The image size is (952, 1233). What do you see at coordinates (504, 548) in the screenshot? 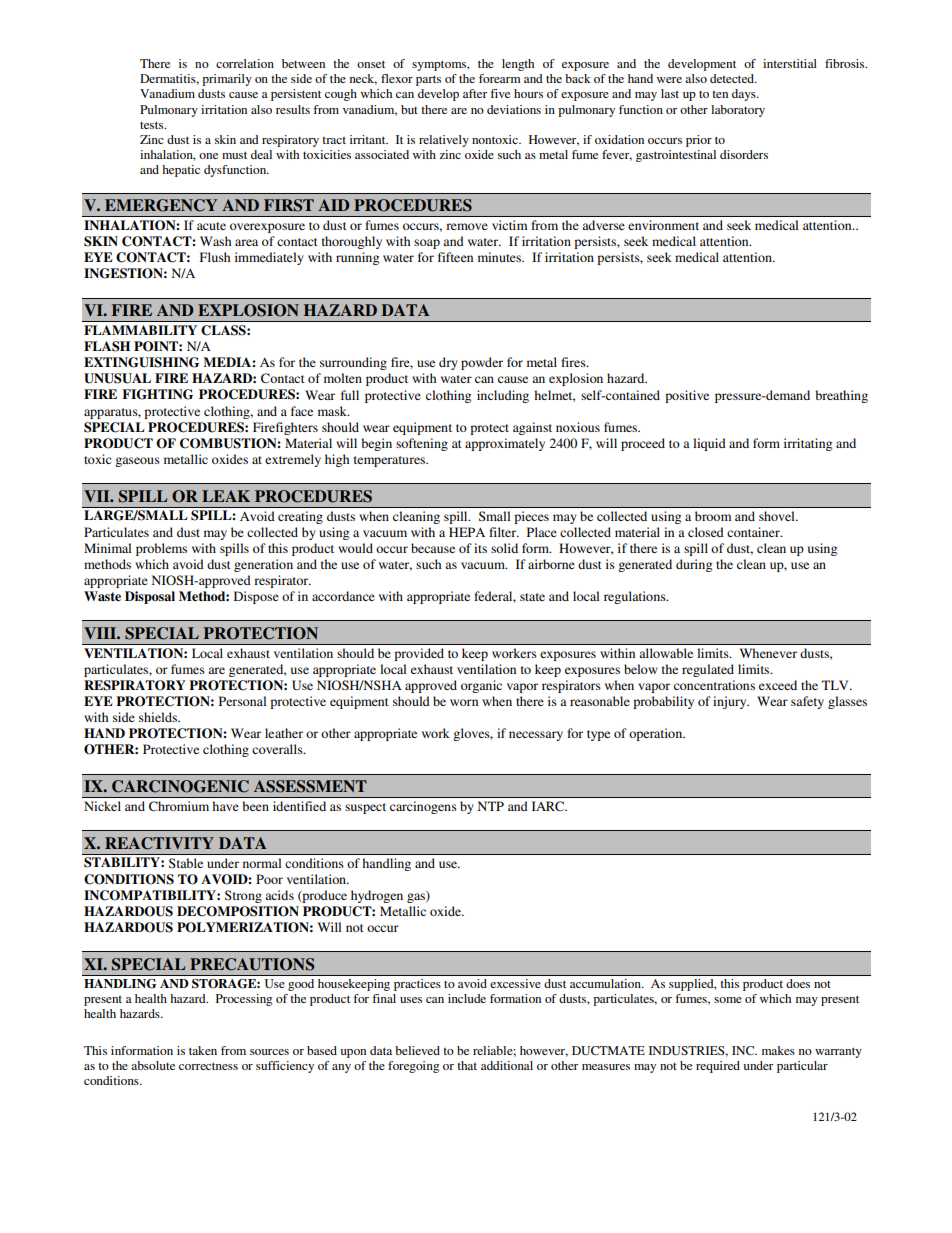
I see `solid` at bounding box center [504, 548].
